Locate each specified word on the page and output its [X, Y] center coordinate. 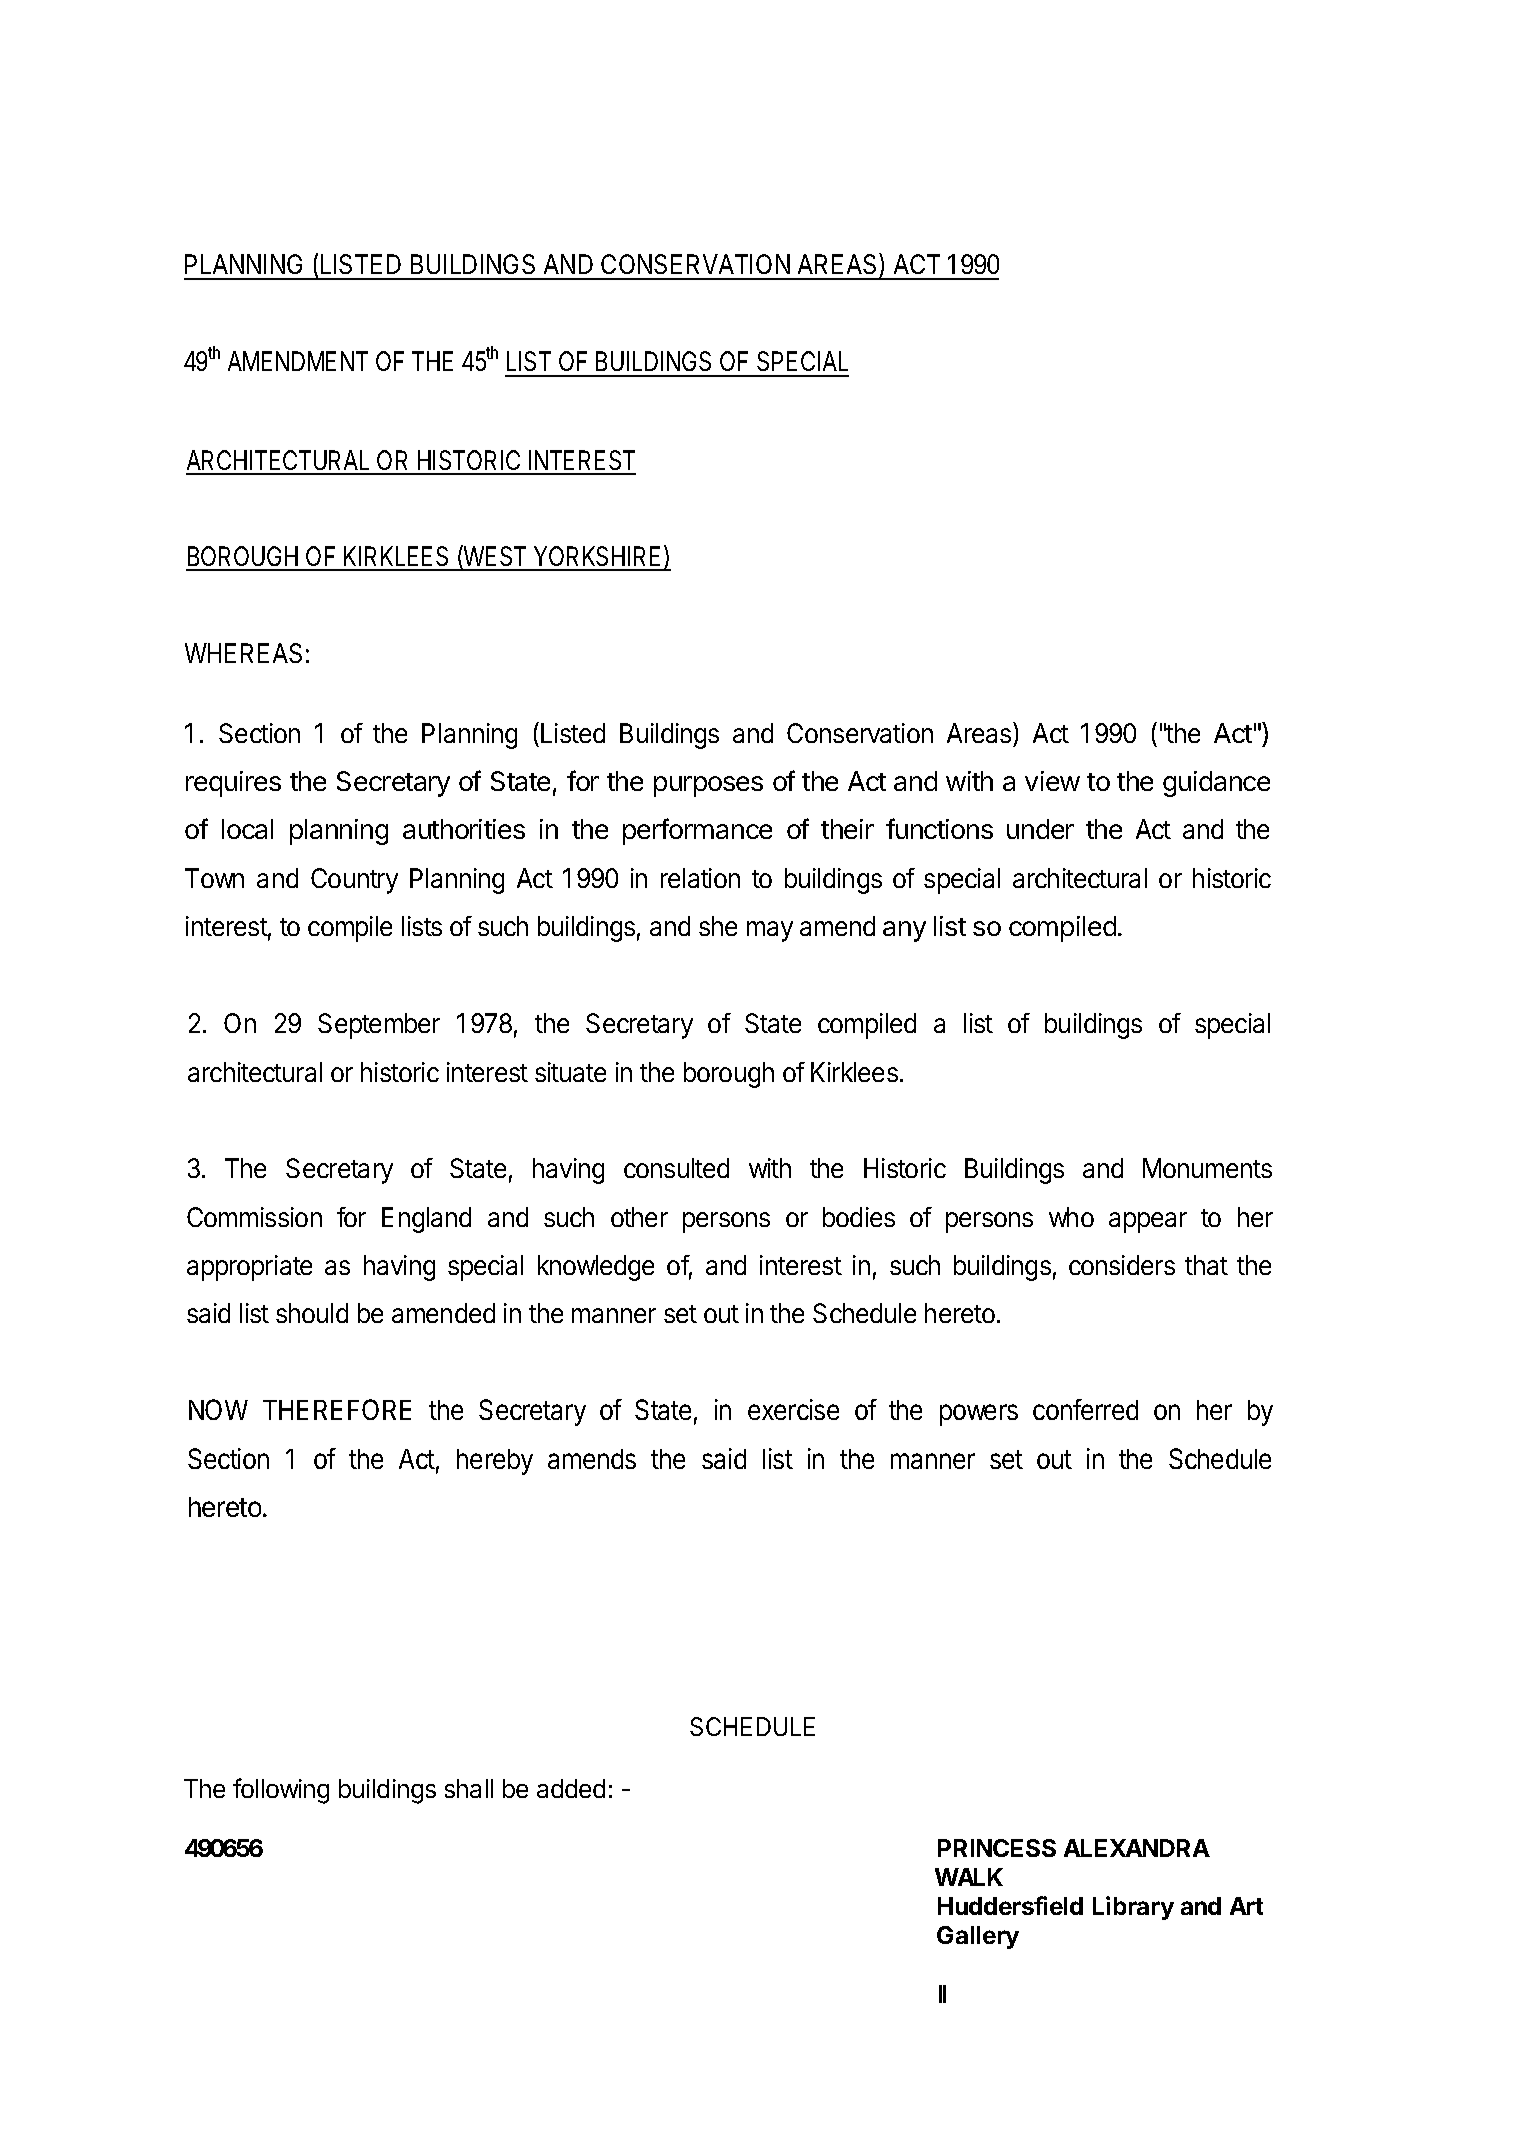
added [571, 1788]
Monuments [1207, 1168]
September [379, 1026]
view [1052, 781]
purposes [708, 786]
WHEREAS [243, 653]
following [281, 1791]
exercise [793, 1409]
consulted [676, 1168]
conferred [1085, 1409]
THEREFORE [337, 1409]
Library [1133, 1908]
